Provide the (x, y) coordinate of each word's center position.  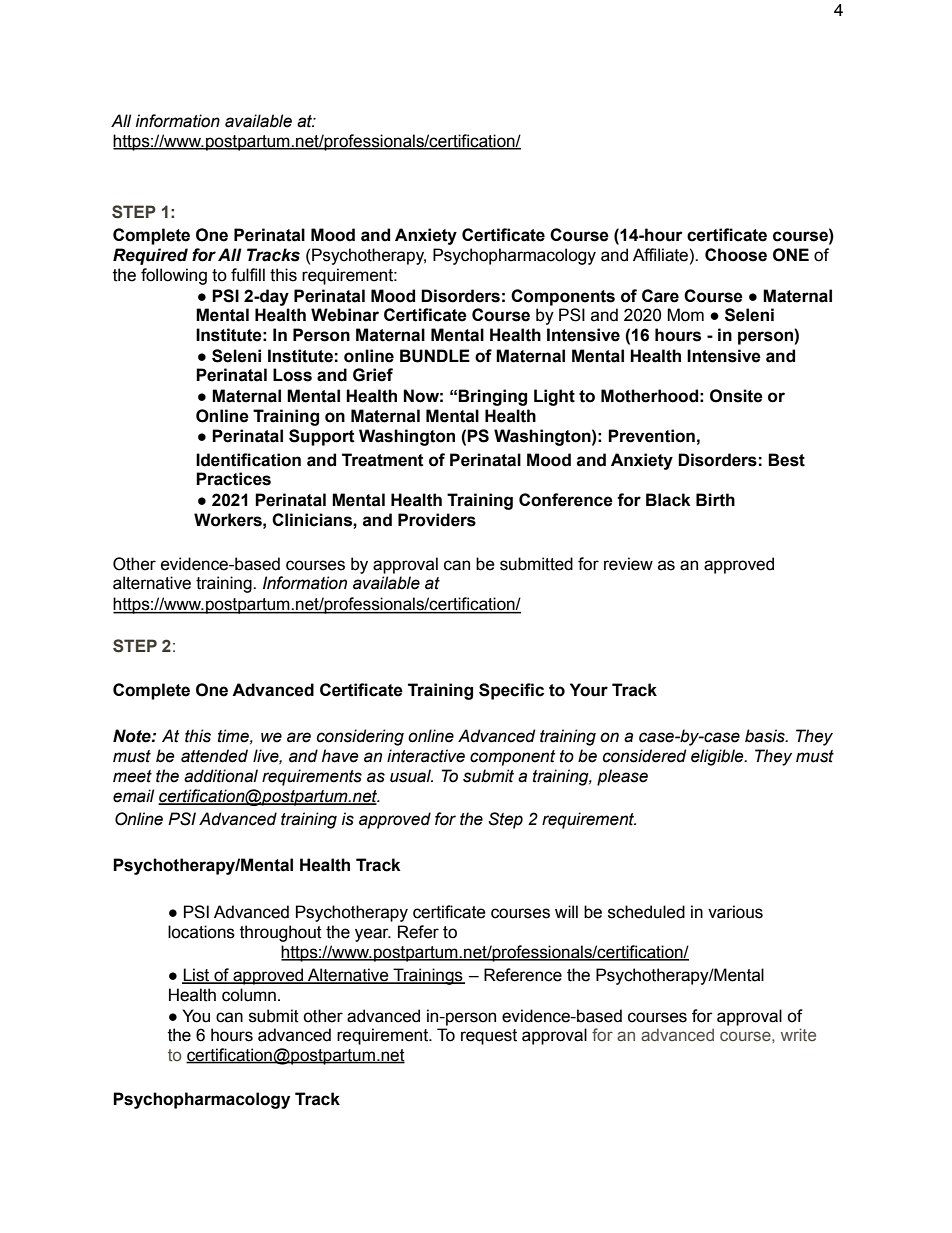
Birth (715, 500)
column (249, 995)
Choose (736, 255)
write (798, 1034)
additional (221, 776)
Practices (233, 479)
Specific (511, 691)
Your (589, 690)
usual (411, 776)
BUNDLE (435, 356)
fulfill (248, 275)
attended (214, 756)
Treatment (383, 460)
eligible (718, 757)
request (489, 1037)
